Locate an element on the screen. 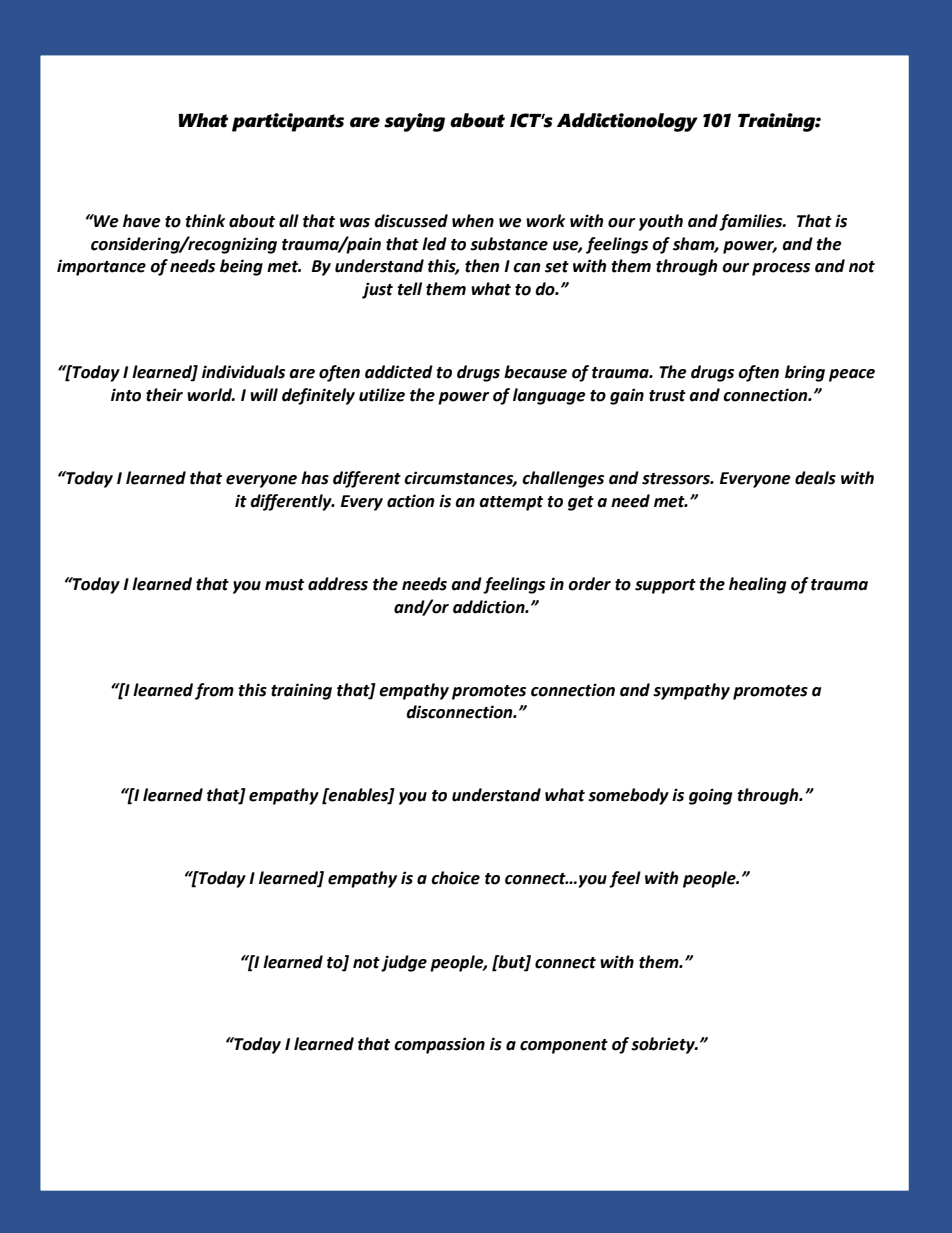 This screenshot has height=1233, width=952. compassion is located at coordinates (439, 1045).
